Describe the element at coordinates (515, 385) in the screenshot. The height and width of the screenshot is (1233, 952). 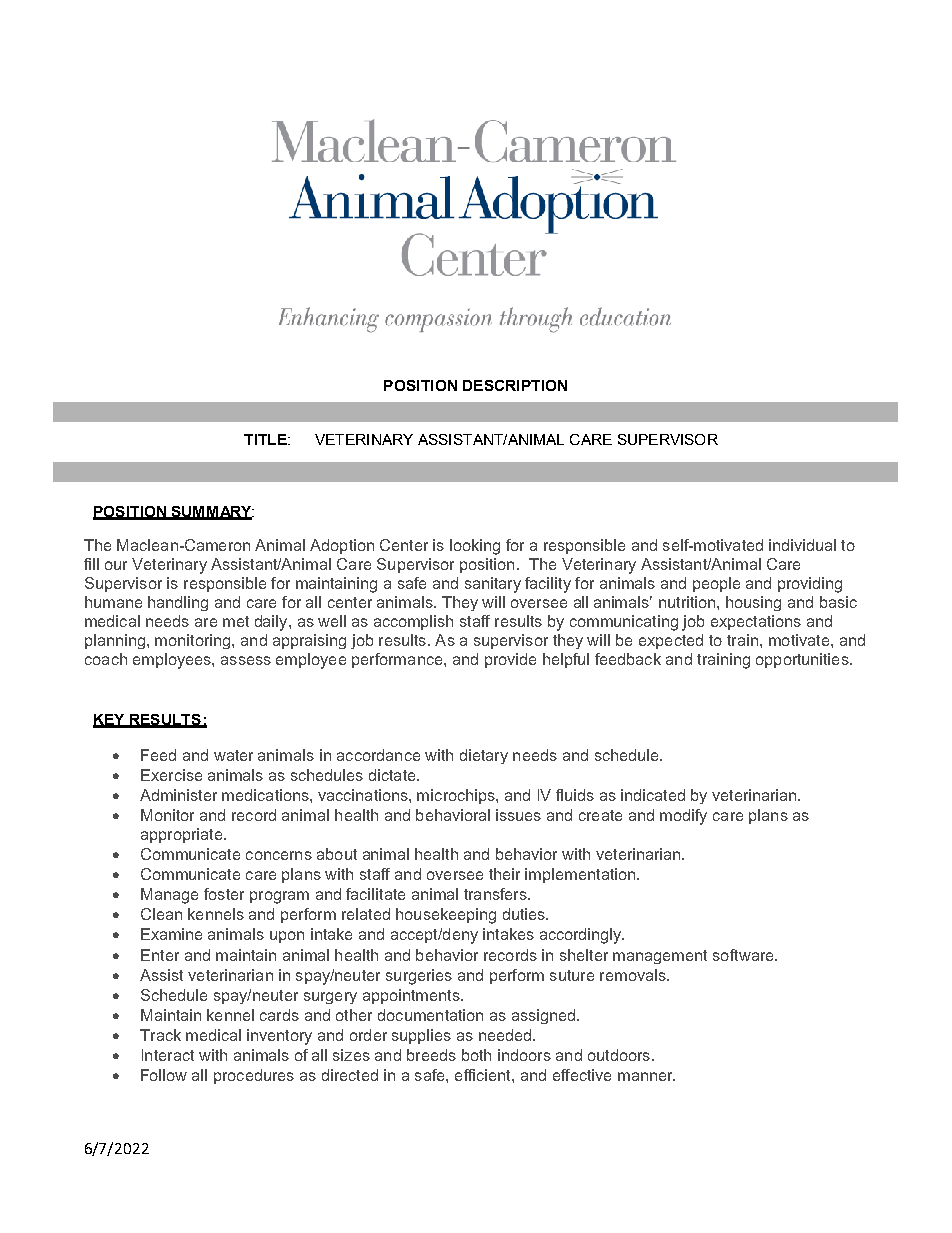
I see `DESCRIPTION` at that location.
